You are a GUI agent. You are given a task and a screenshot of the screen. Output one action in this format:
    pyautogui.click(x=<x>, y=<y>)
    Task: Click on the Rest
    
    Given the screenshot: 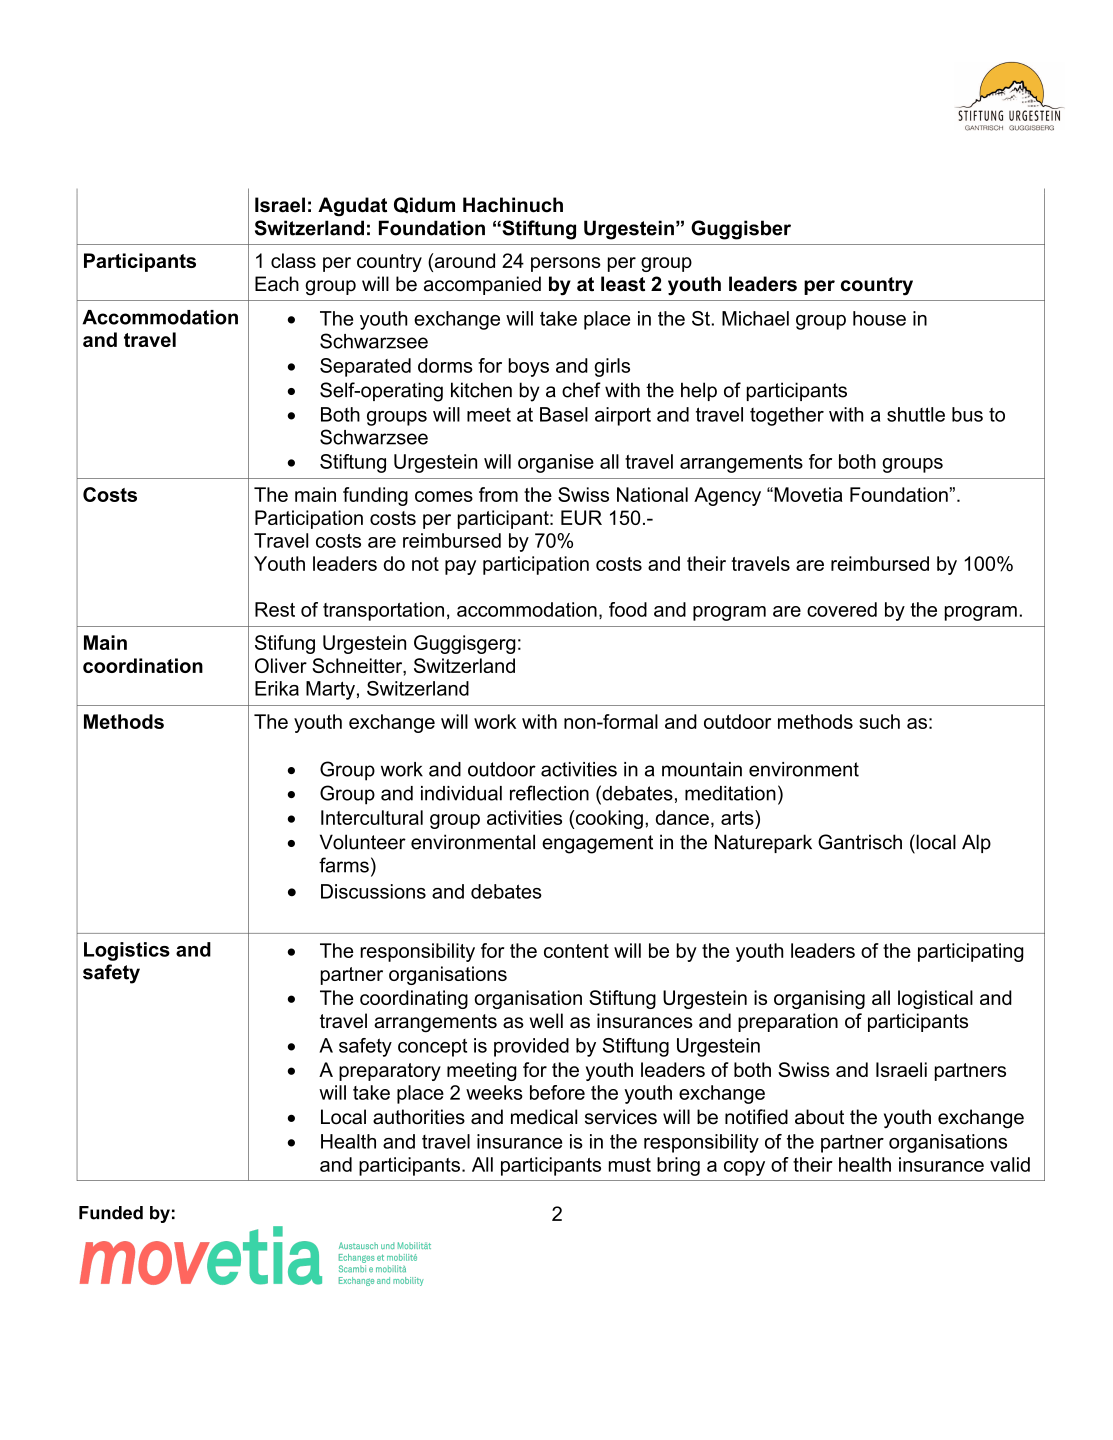 What is the action you would take?
    pyautogui.click(x=275, y=609)
